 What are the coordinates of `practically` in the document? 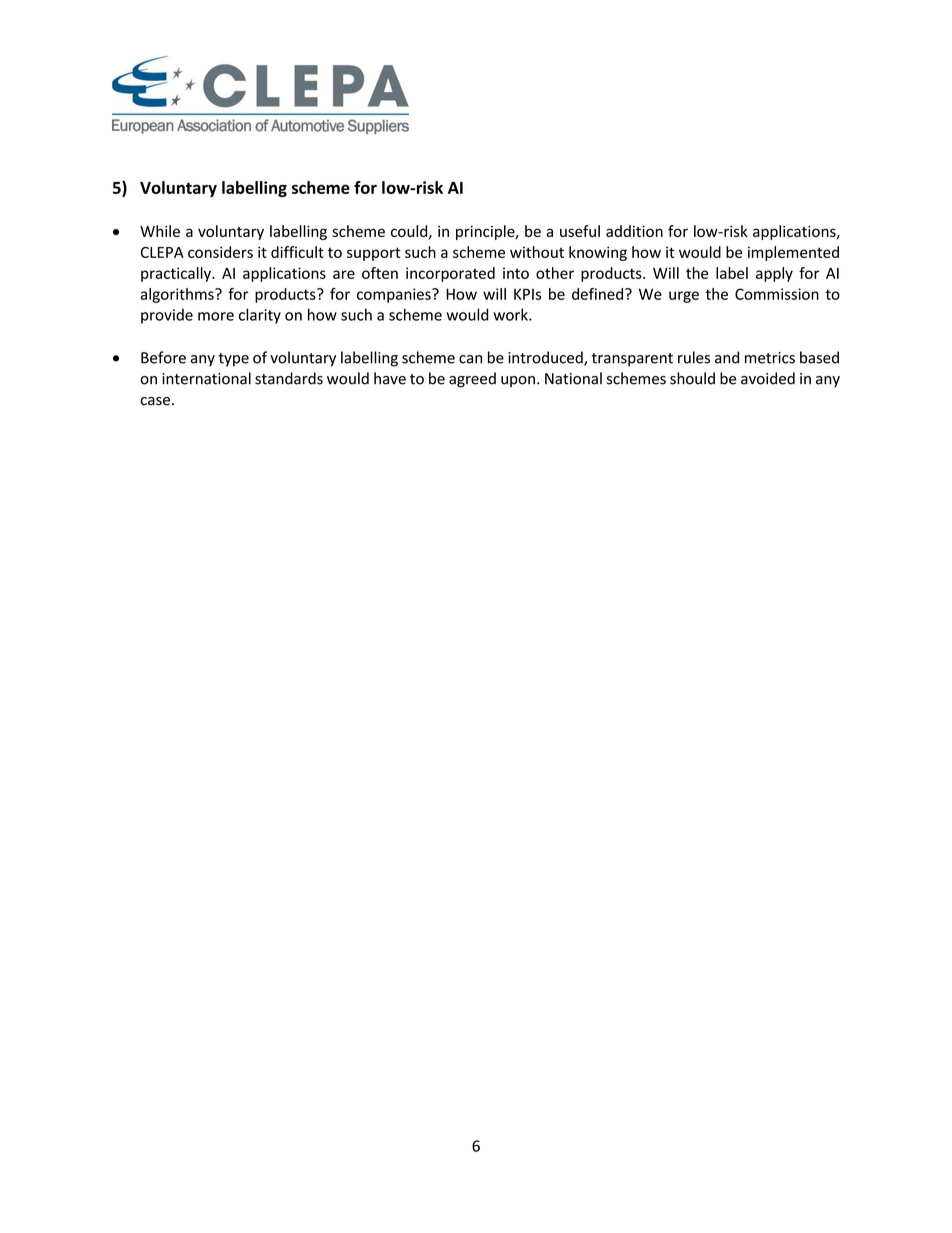 It's located at (177, 274).
